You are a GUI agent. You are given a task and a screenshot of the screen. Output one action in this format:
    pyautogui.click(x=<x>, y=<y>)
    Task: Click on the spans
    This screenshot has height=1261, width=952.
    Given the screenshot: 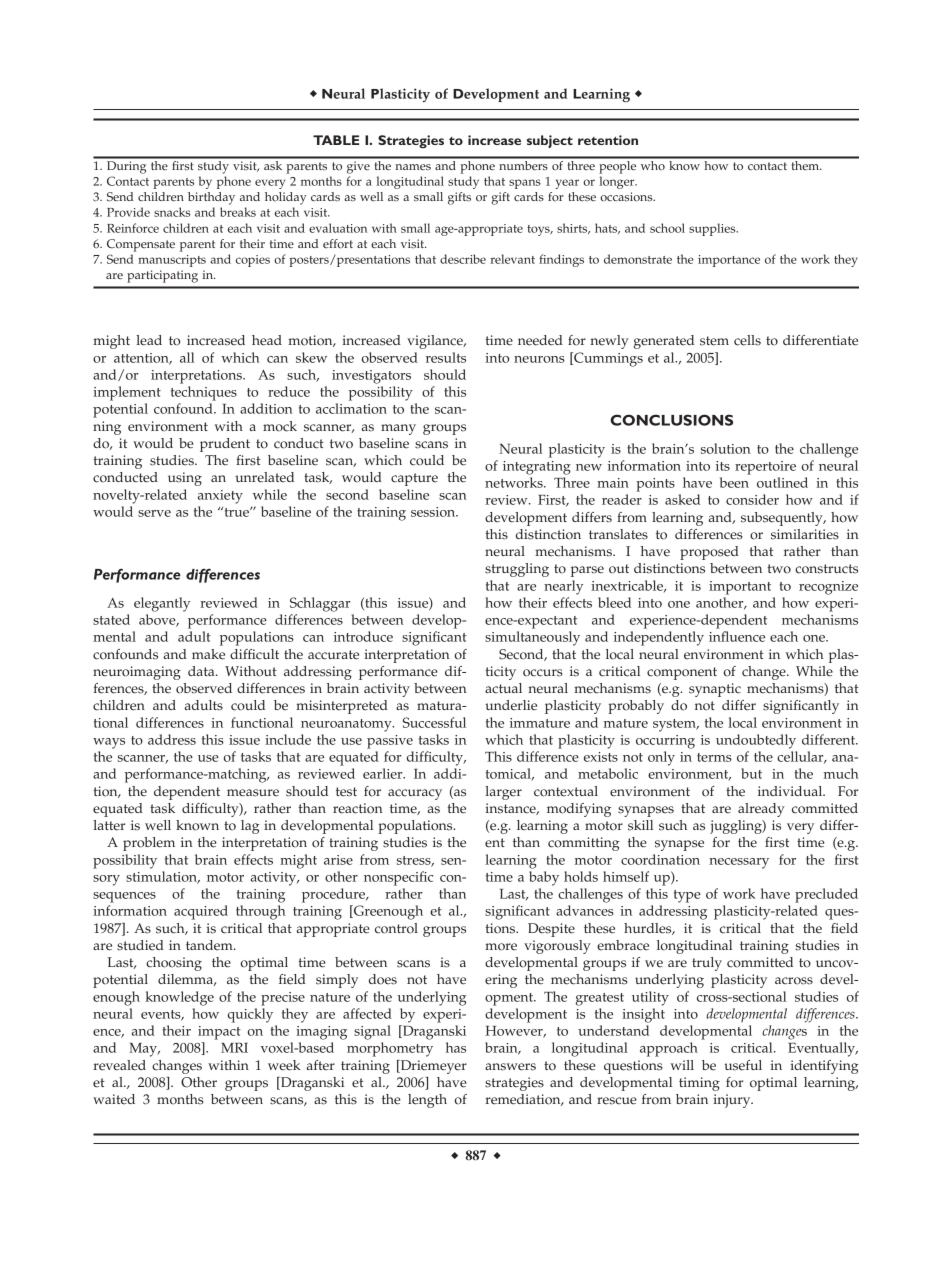 What is the action you would take?
    pyautogui.click(x=525, y=184)
